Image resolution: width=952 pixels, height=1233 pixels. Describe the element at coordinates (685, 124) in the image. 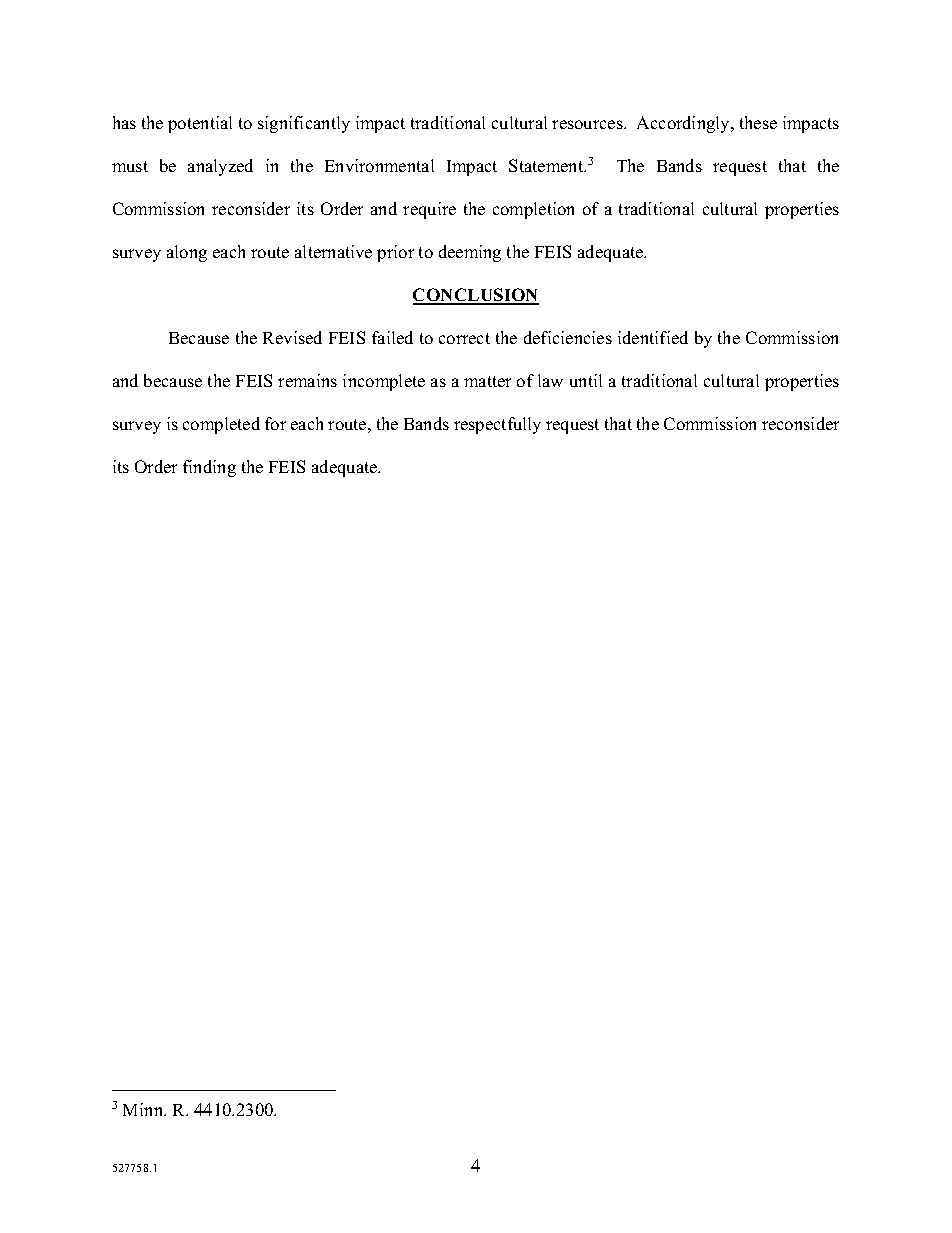

I see `Accordingly` at that location.
